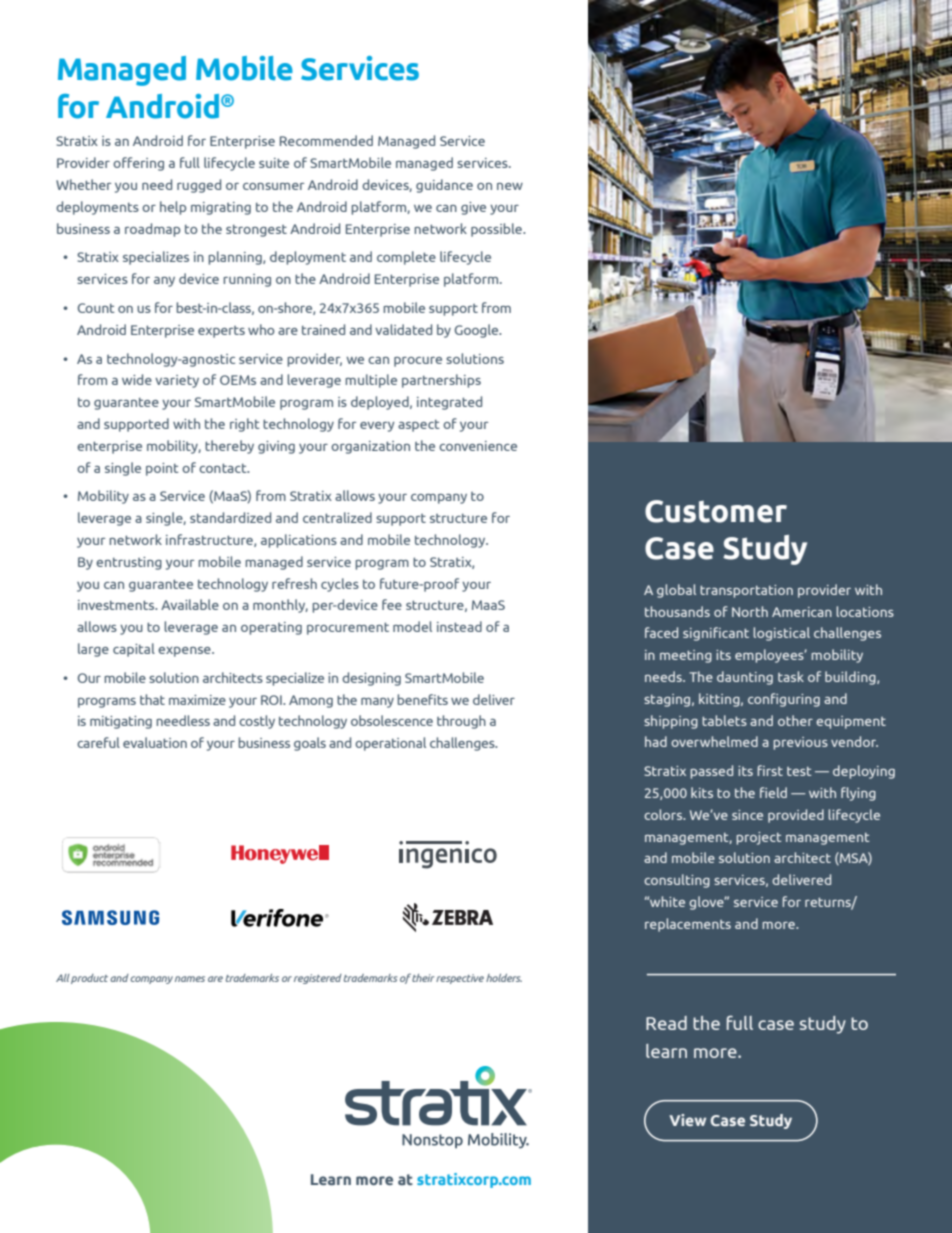 This document has width=952, height=1233. I want to click on fee, so click(392, 604).
